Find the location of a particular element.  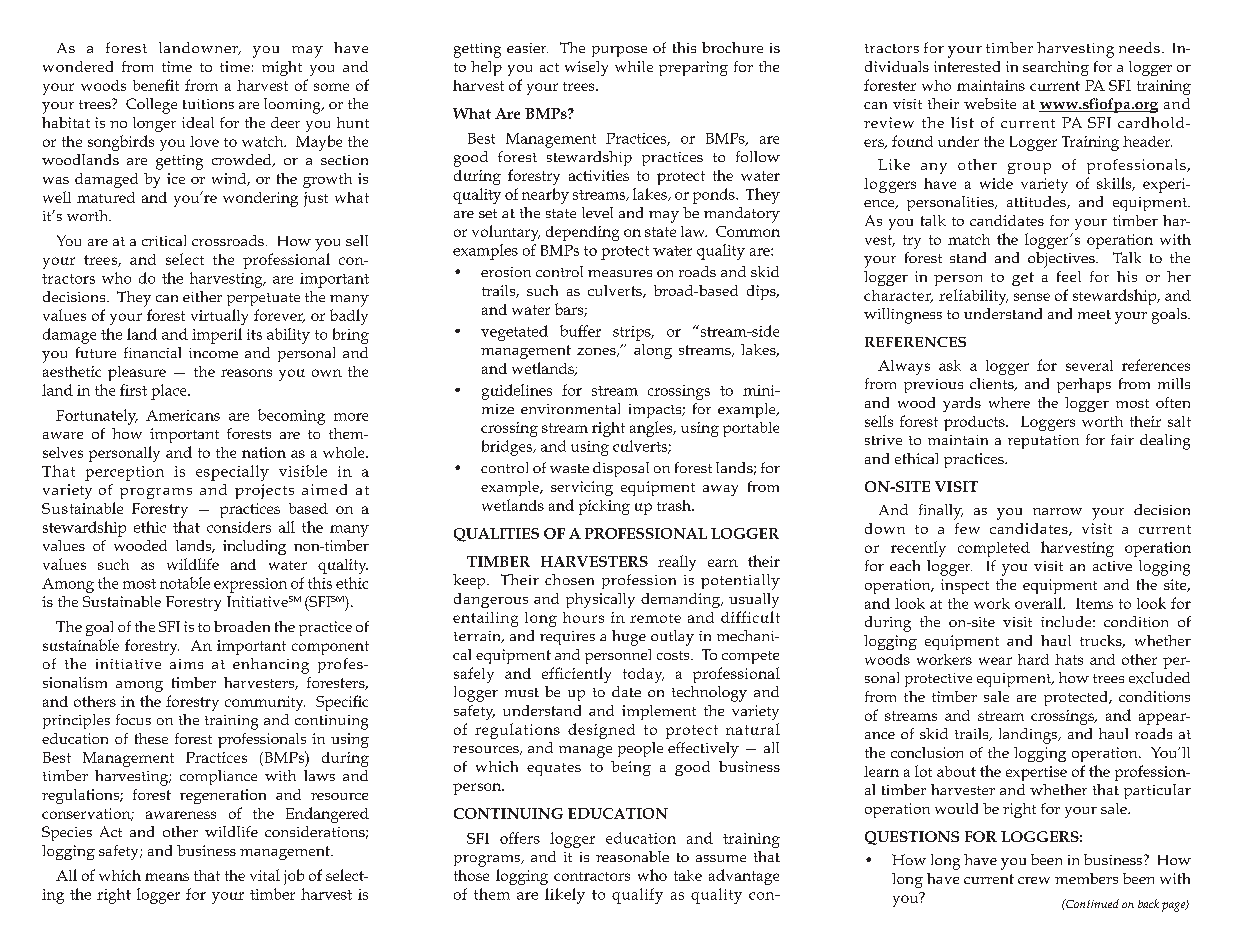

while is located at coordinates (634, 66).
